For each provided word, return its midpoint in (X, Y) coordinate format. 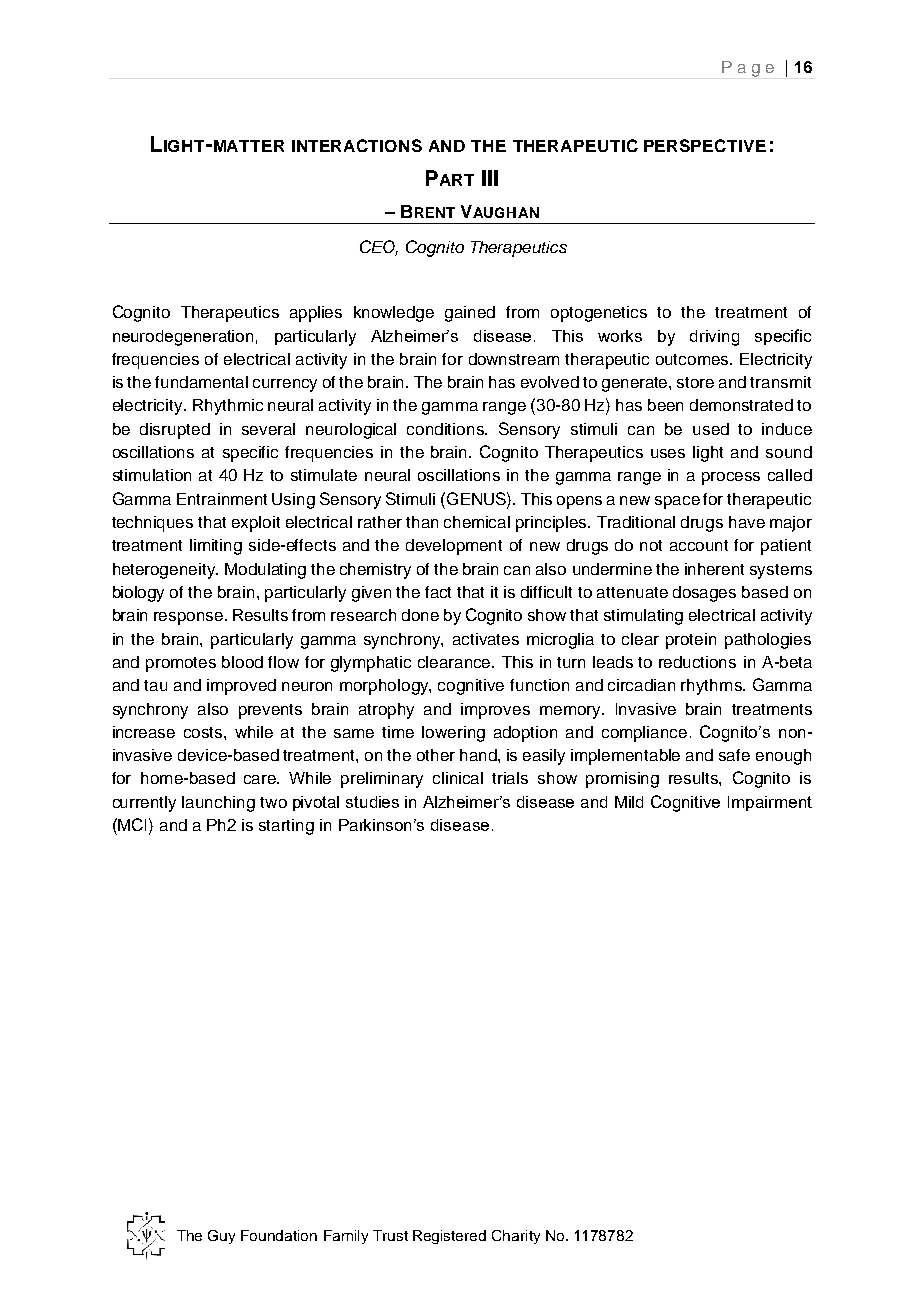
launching (218, 804)
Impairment (770, 803)
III (490, 178)
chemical (477, 522)
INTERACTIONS (357, 145)
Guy (221, 1237)
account (699, 545)
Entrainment (222, 499)
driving (714, 338)
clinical (458, 778)
